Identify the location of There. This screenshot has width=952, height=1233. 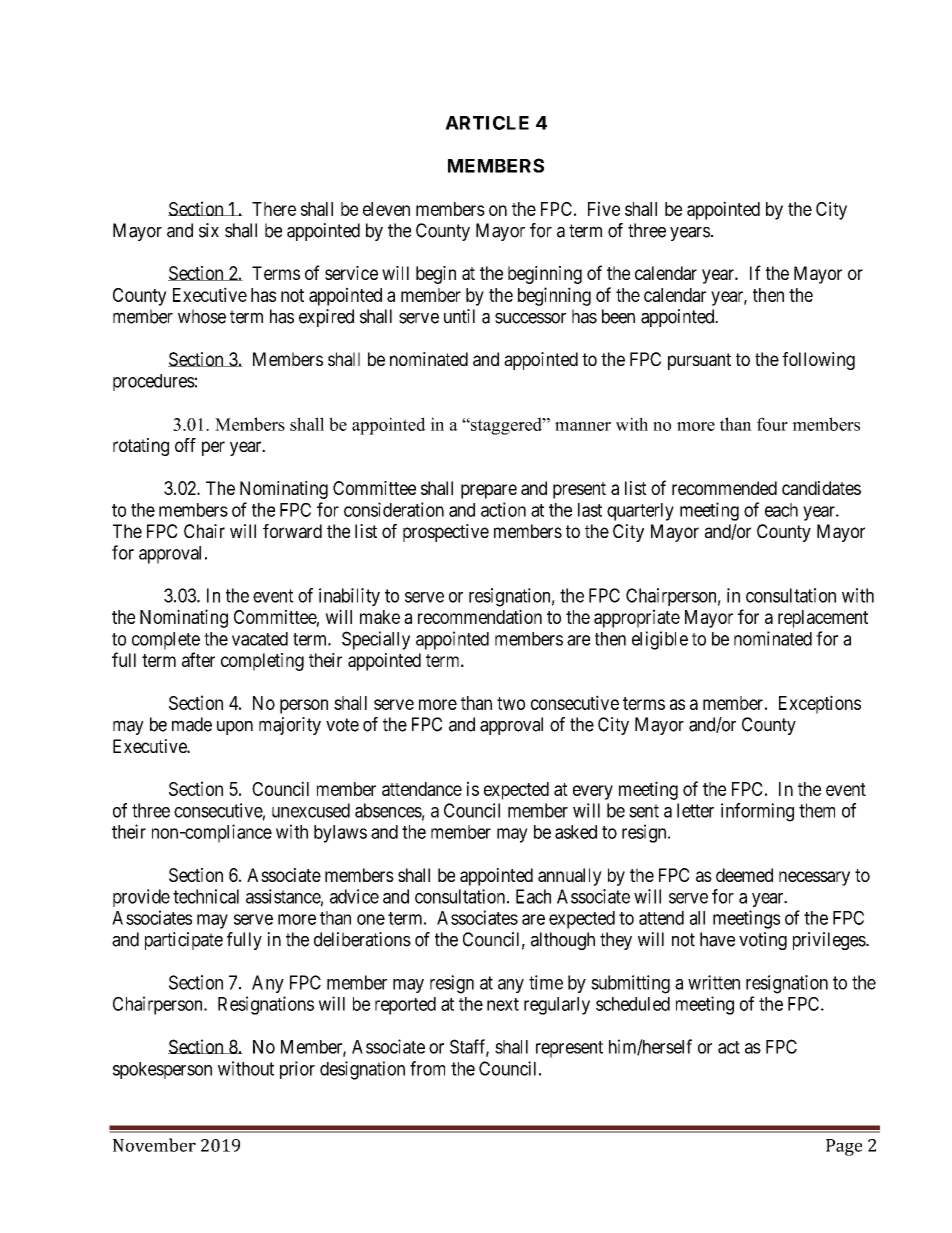
(274, 209).
